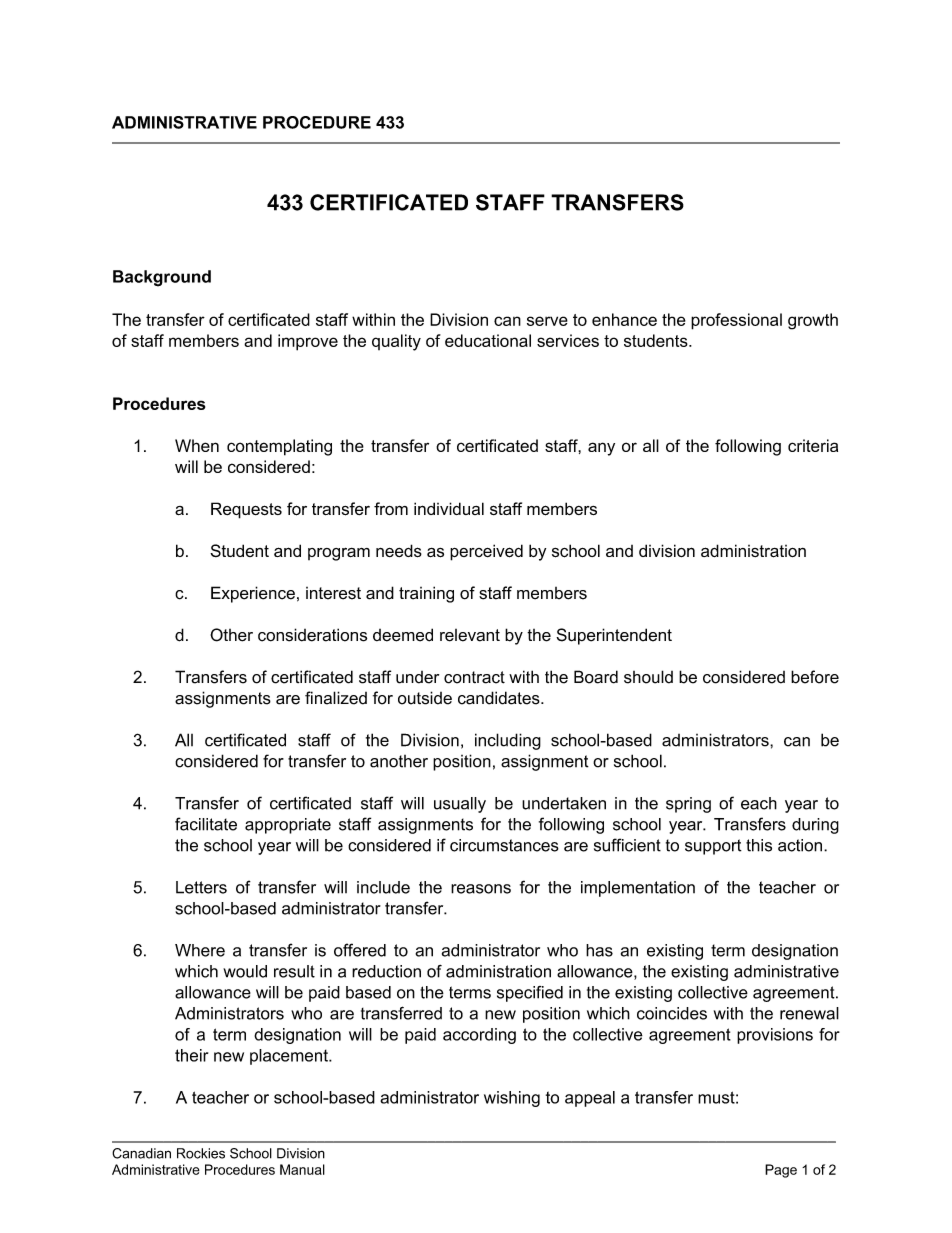 The width and height of the page is (952, 1233). What do you see at coordinates (201, 1153) in the page?
I see `Rockies` at bounding box center [201, 1153].
